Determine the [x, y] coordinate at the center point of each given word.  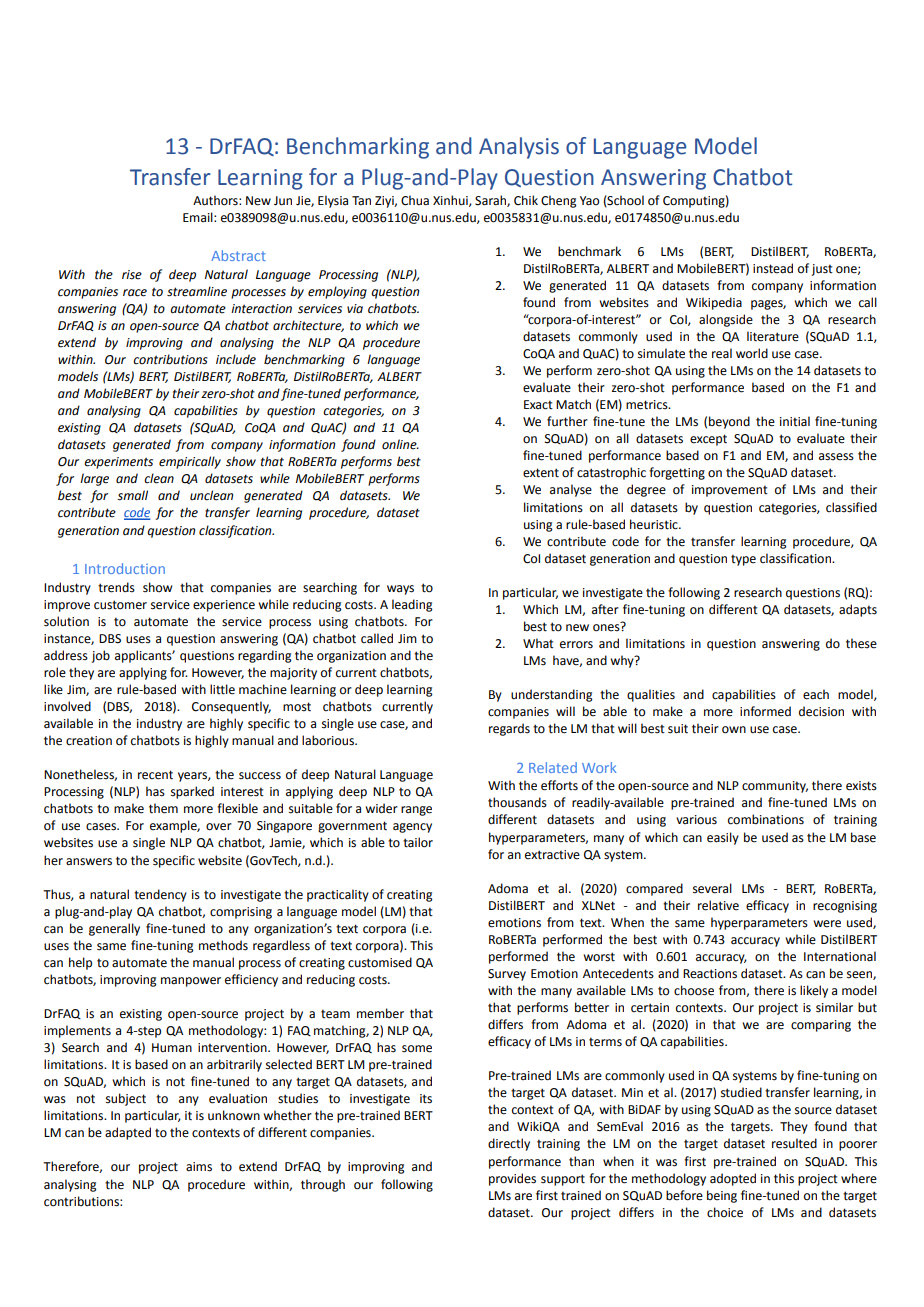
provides [512, 1179]
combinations [766, 819]
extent [541, 473]
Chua [415, 200]
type [743, 560]
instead [773, 268]
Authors [216, 200]
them [163, 808]
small [132, 495]
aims [199, 1167]
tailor [418, 842]
